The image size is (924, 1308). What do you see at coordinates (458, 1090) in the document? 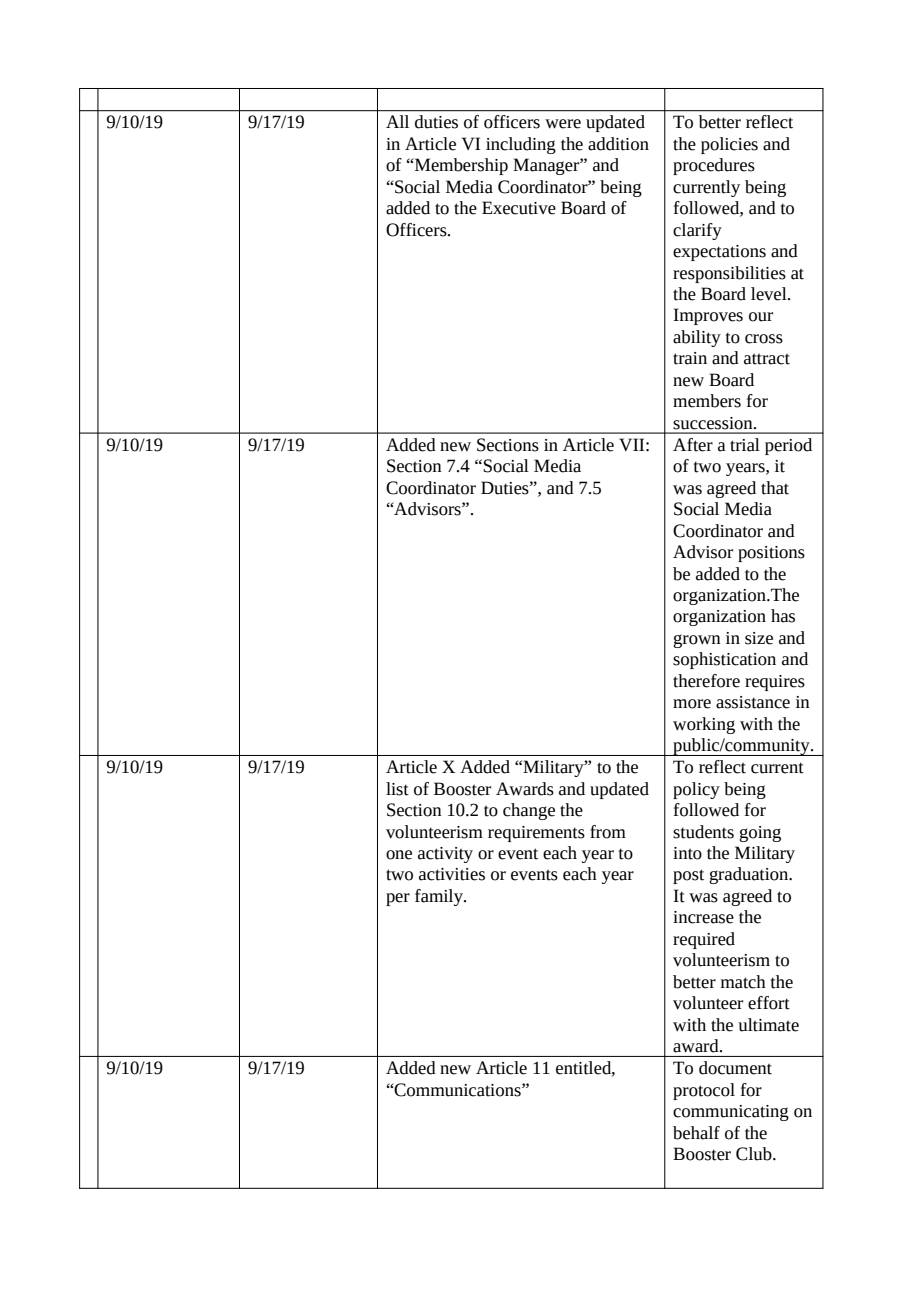
I see `Communications` at bounding box center [458, 1090].
